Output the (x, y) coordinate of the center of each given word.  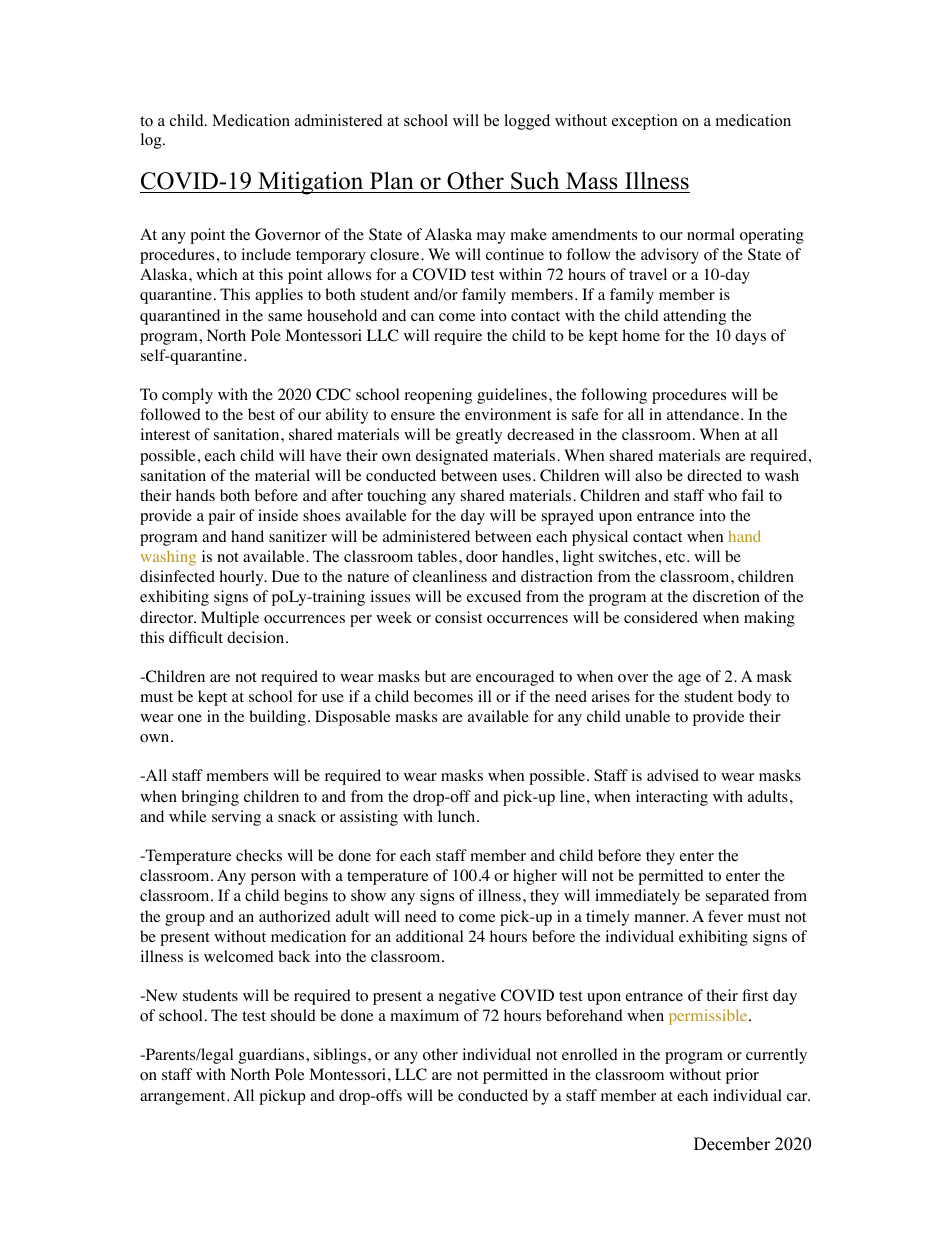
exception (645, 122)
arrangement (184, 1098)
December (732, 1144)
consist (458, 617)
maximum (424, 1015)
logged (527, 122)
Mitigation (311, 183)
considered (661, 617)
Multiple (230, 619)
